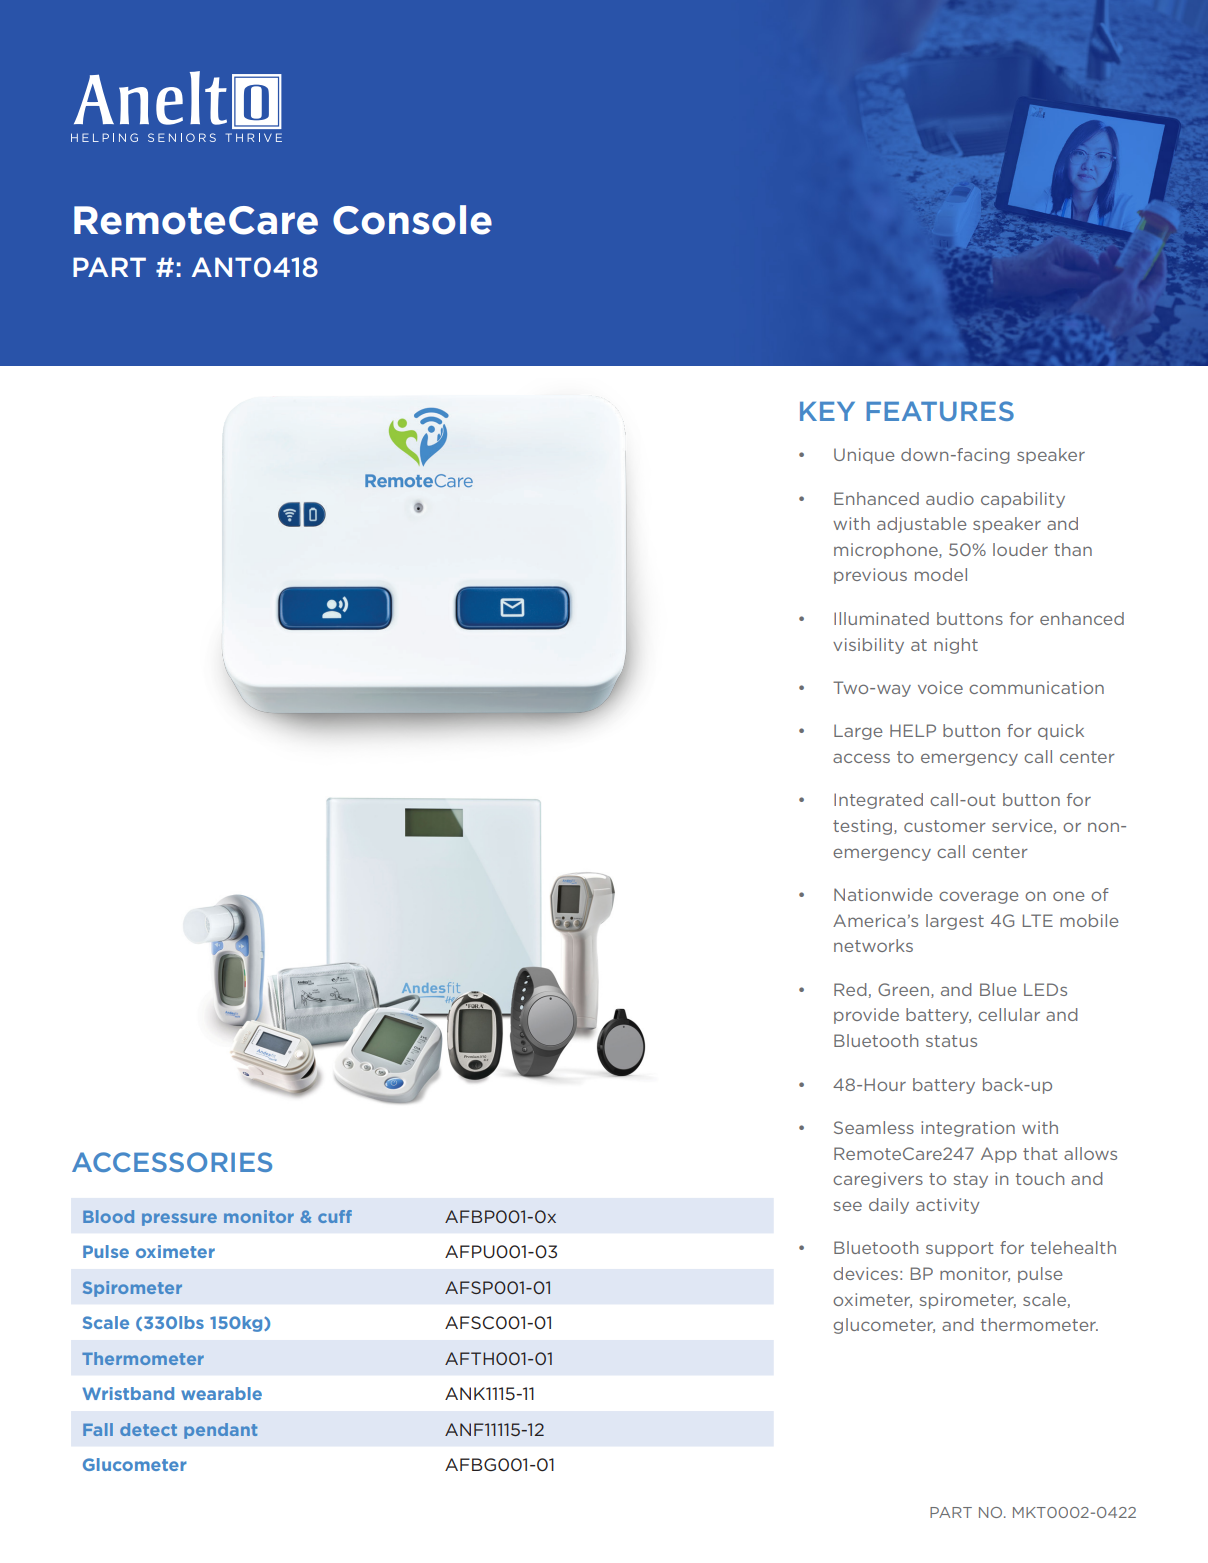 This page has height=1563, width=1208. I want to click on Red, so click(850, 989).
